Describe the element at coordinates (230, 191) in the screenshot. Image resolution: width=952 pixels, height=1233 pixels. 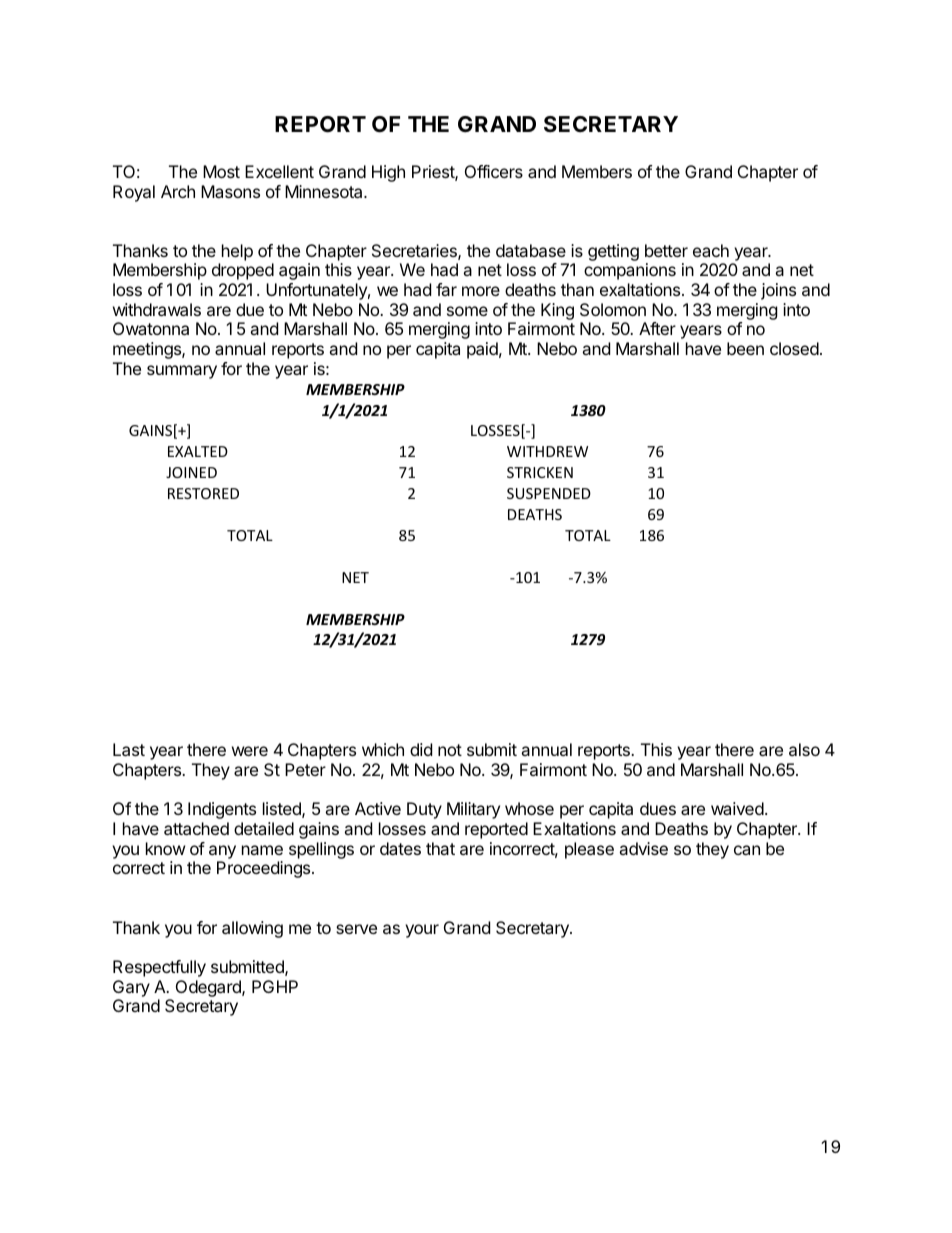
I see `Masons` at that location.
